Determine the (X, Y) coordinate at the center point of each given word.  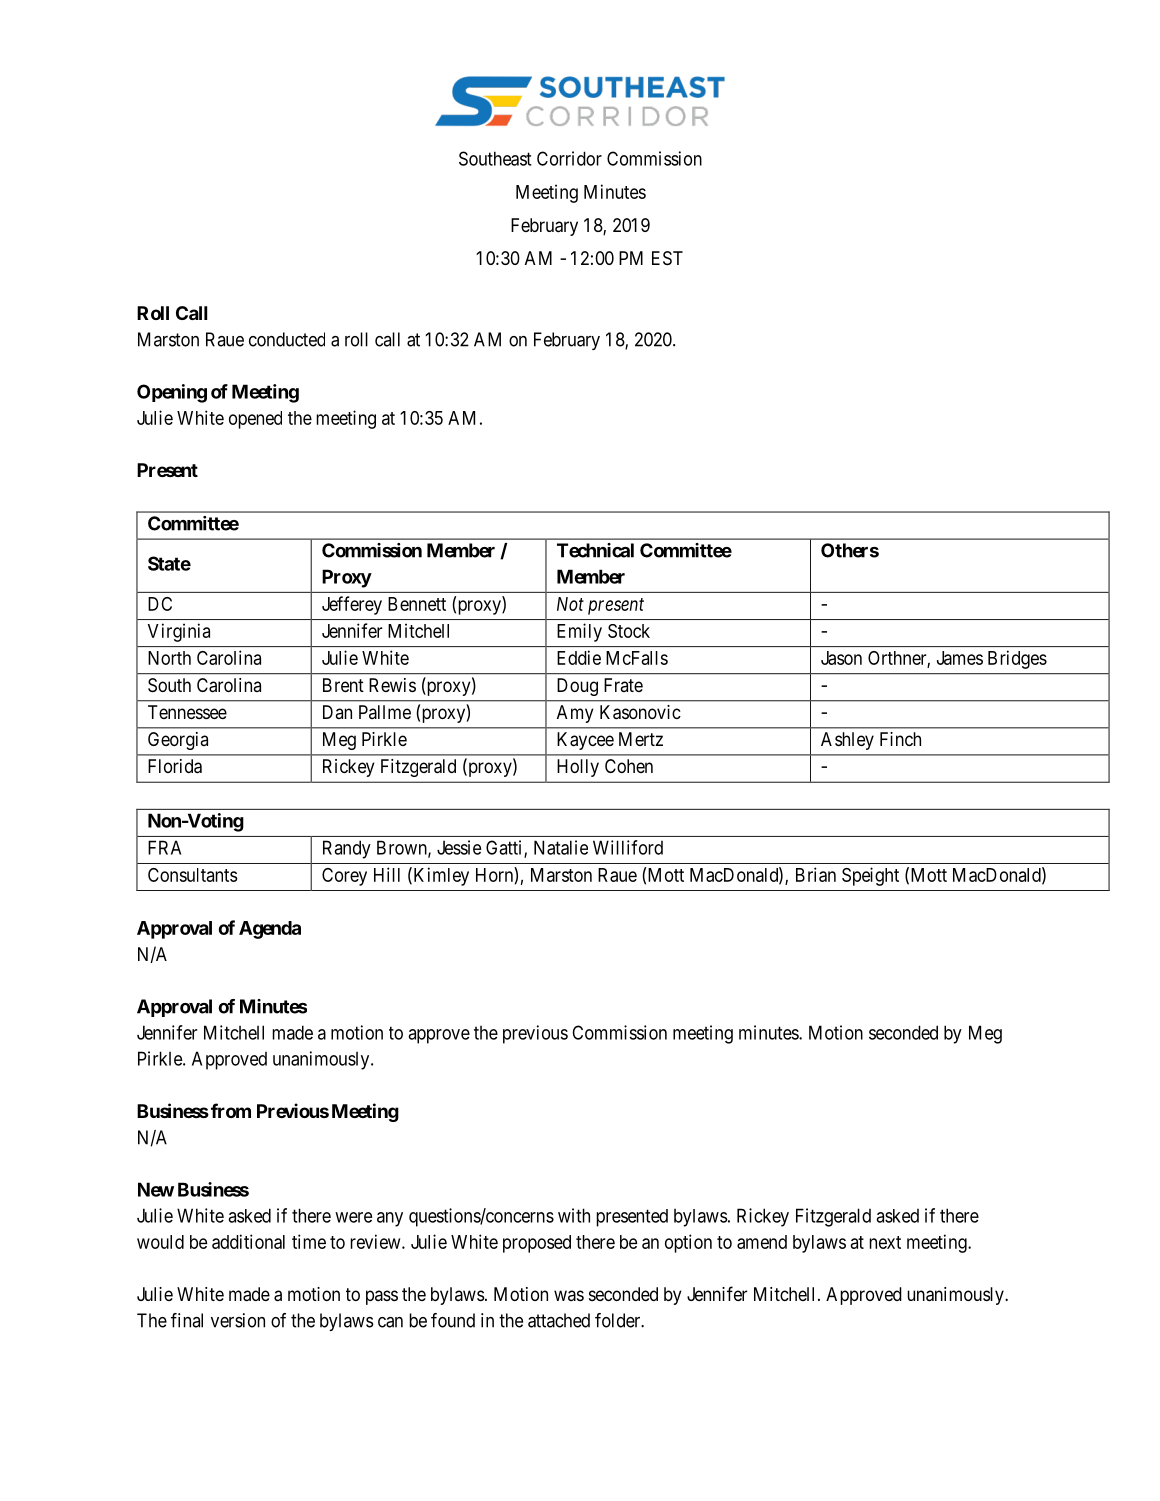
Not (570, 604)
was (569, 1295)
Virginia (179, 632)
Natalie (561, 847)
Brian (816, 874)
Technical (595, 550)
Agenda (270, 930)
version (238, 1320)
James (960, 658)
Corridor (569, 158)
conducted (287, 339)
